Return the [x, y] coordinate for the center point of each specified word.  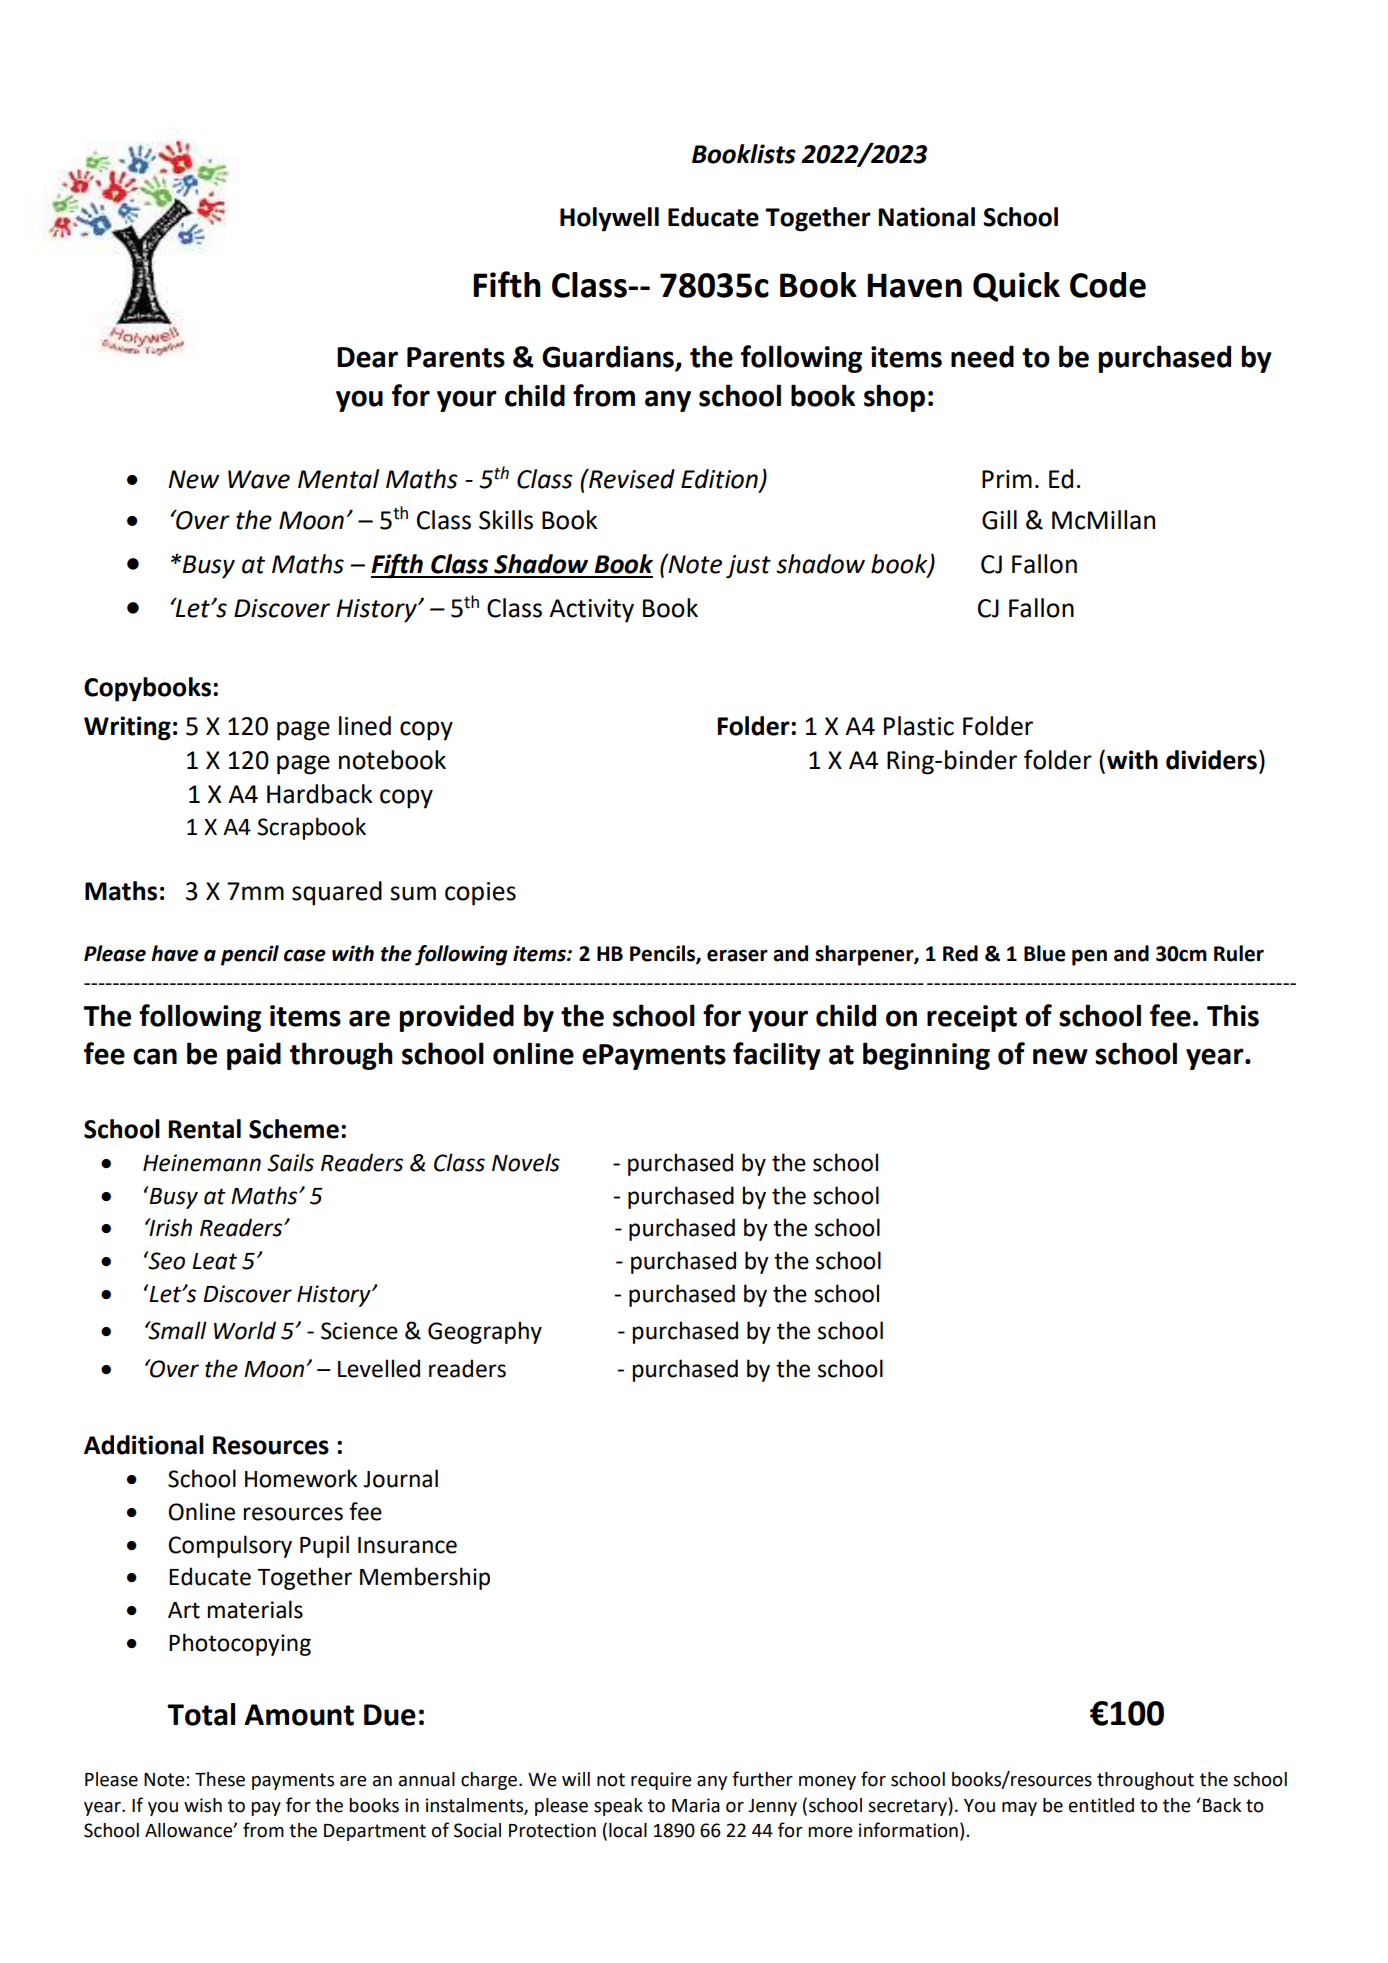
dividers [1211, 760]
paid [254, 1056]
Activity [591, 611]
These [220, 1779]
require [661, 1781]
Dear [367, 357]
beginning [926, 1056]
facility [777, 1056]
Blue [1045, 953]
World [245, 1330]
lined [365, 726]
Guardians [609, 357]
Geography [485, 1332]
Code [1108, 285]
